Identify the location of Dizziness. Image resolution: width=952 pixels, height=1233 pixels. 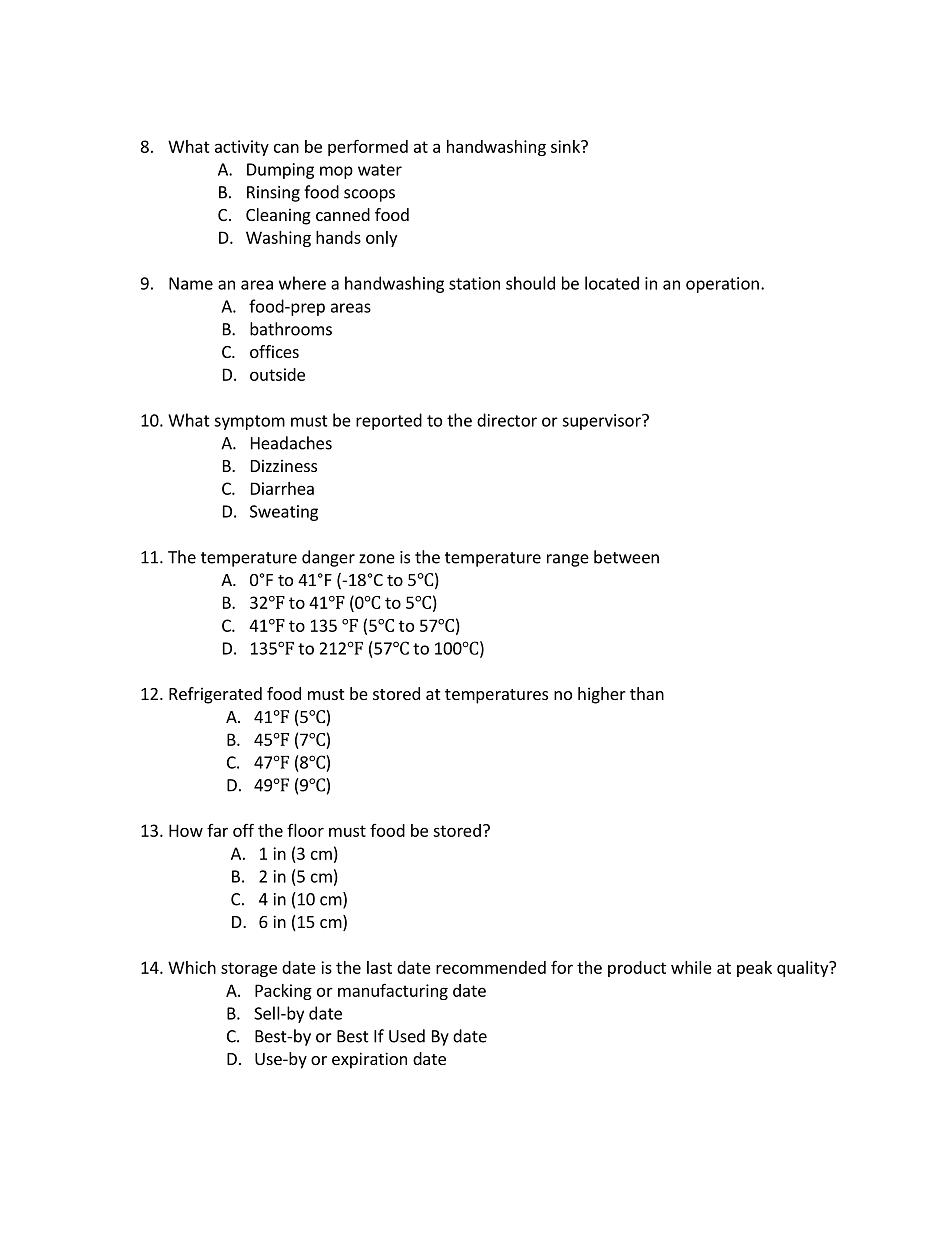
(284, 465).
